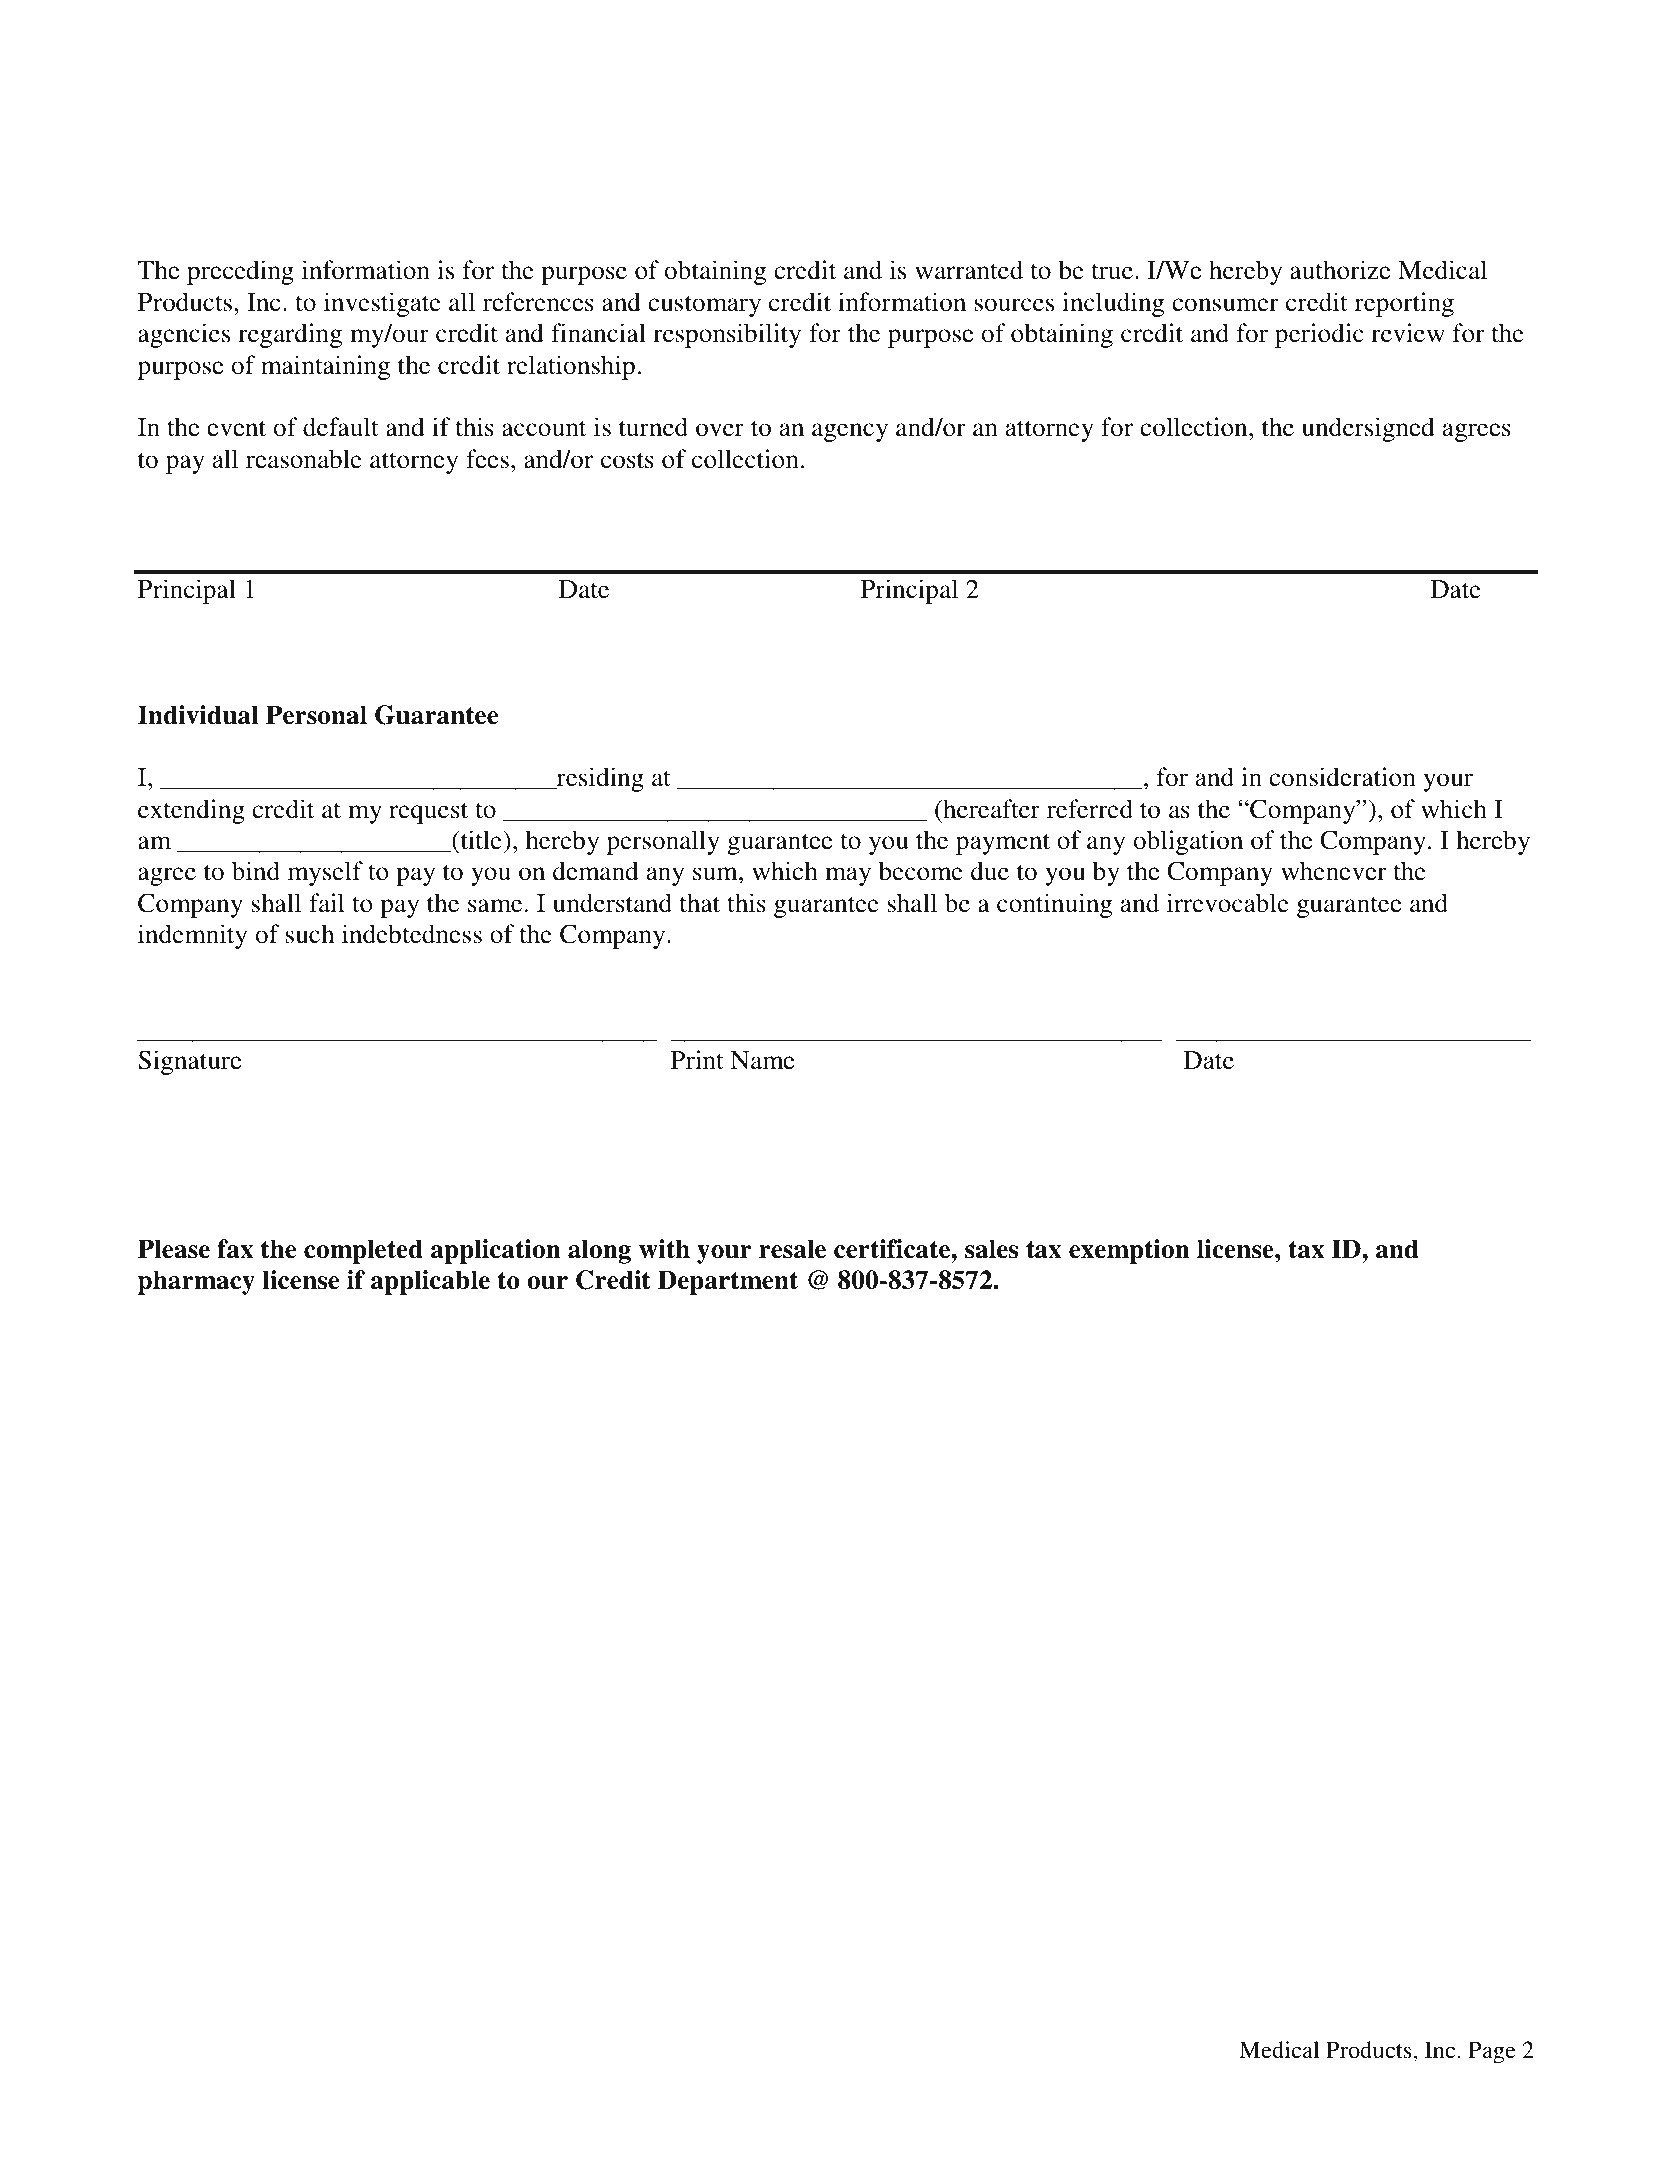  Describe the element at coordinates (1492, 2052) in the document. I see `Page` at that location.
